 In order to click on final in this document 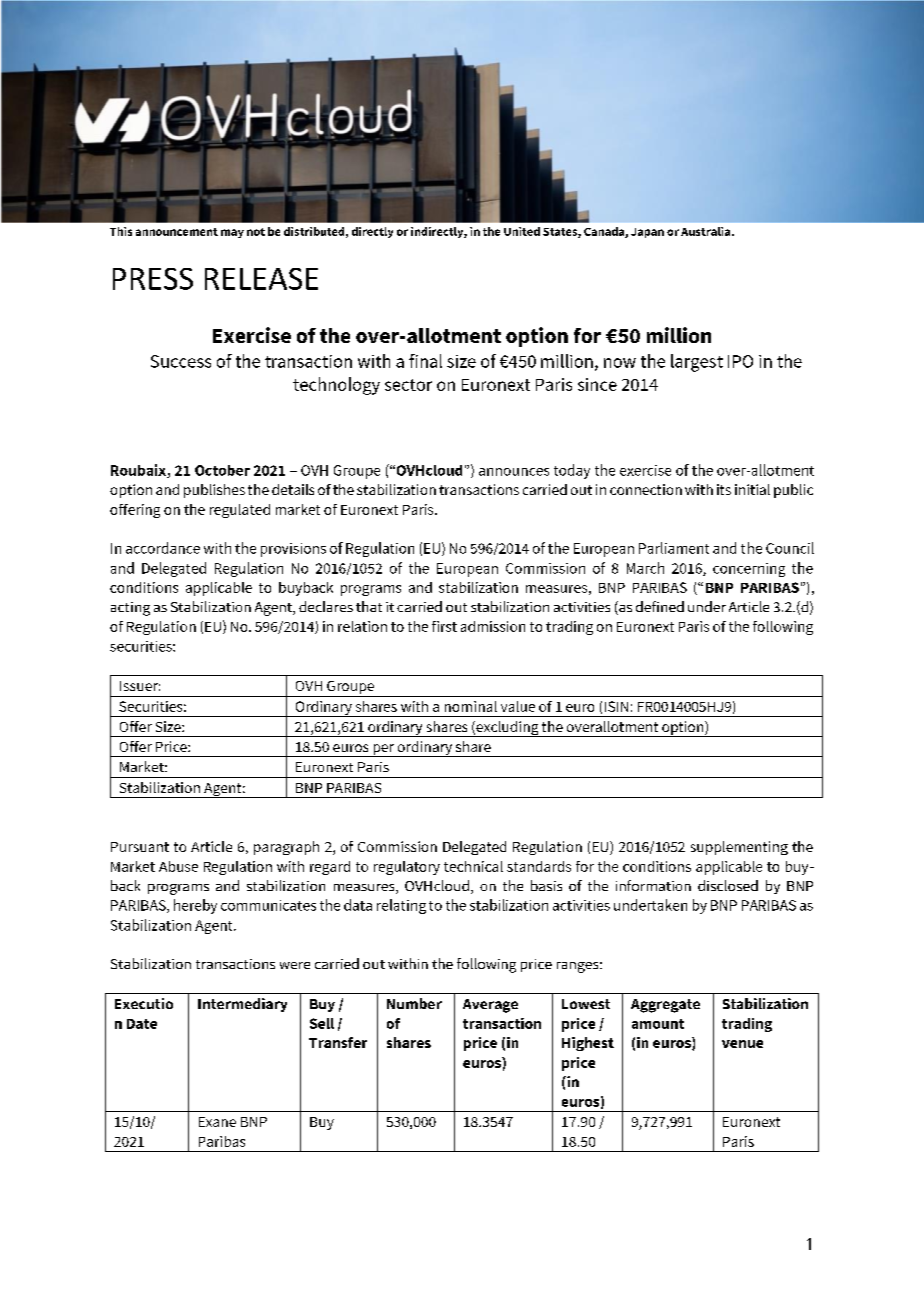, I will do `click(425, 361)`.
